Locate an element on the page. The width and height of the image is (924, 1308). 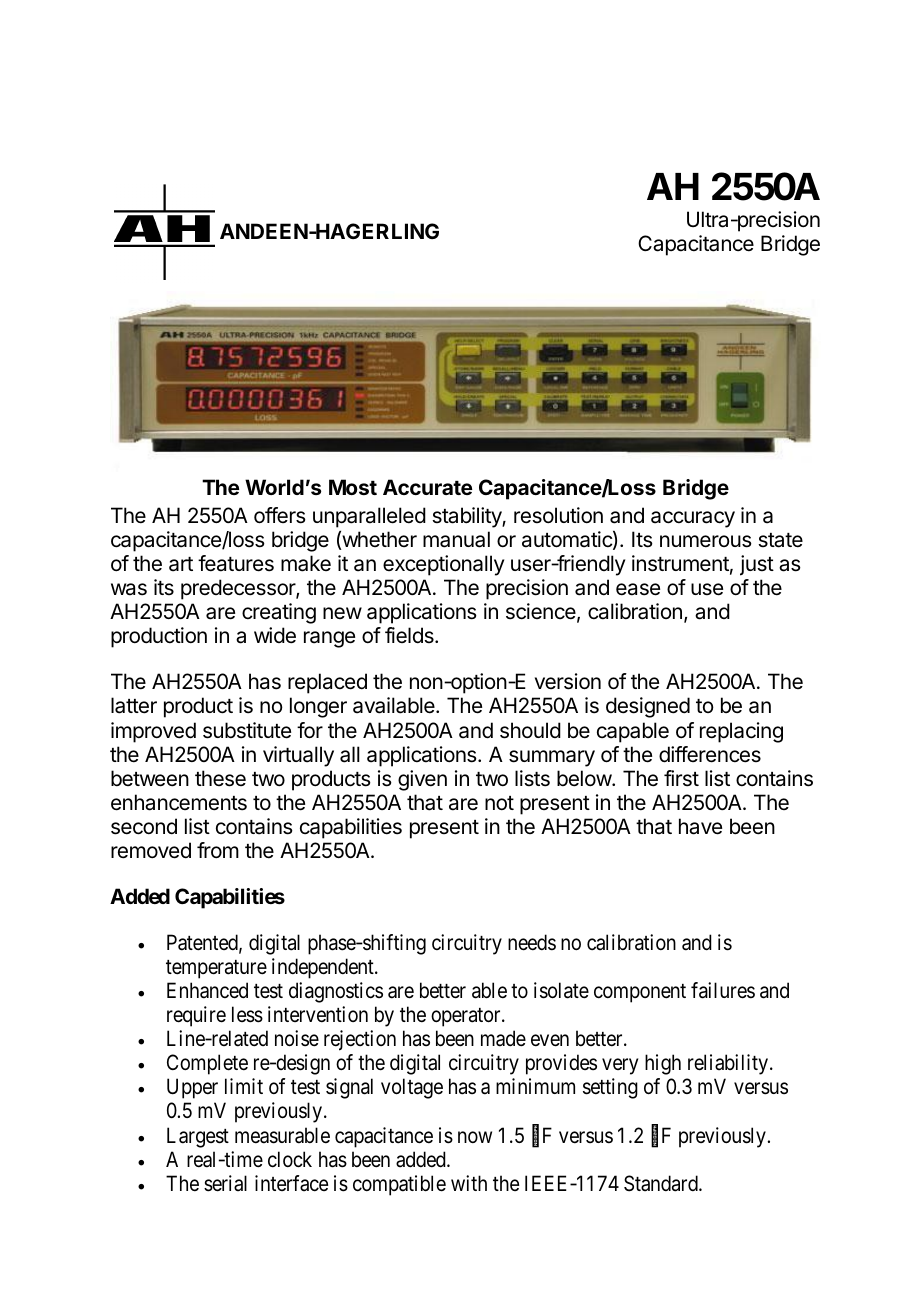
latter is located at coordinates (134, 705).
